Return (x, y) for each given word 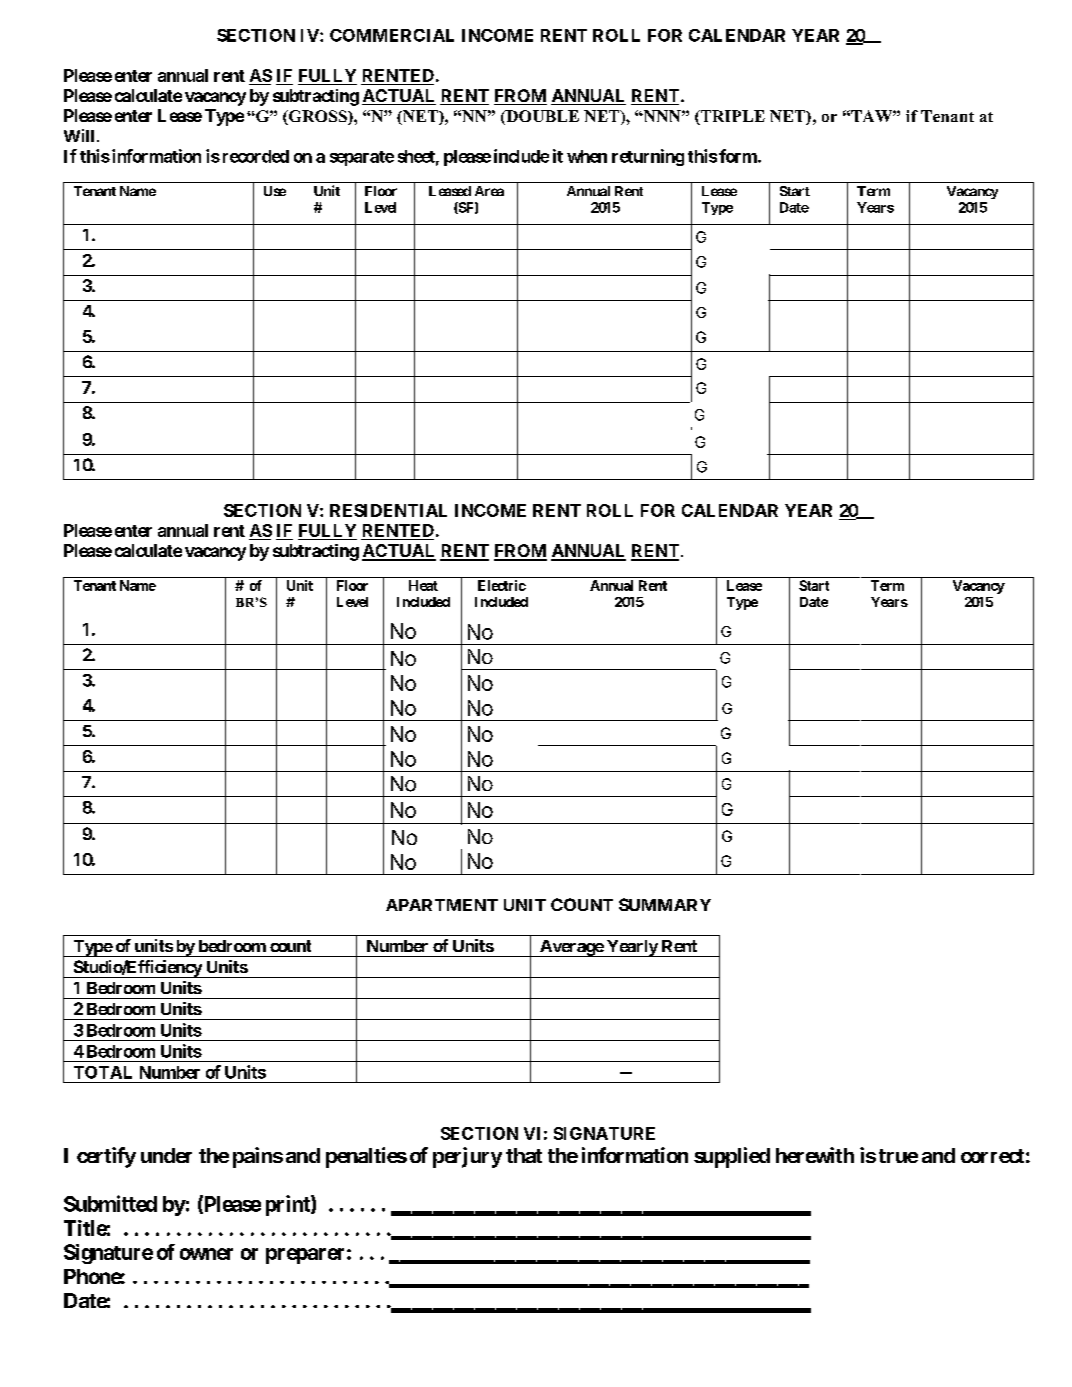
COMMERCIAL (392, 35)
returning (648, 157)
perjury (467, 1157)
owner (206, 1254)
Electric (502, 585)
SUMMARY (665, 904)
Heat (423, 585)
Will (79, 135)
